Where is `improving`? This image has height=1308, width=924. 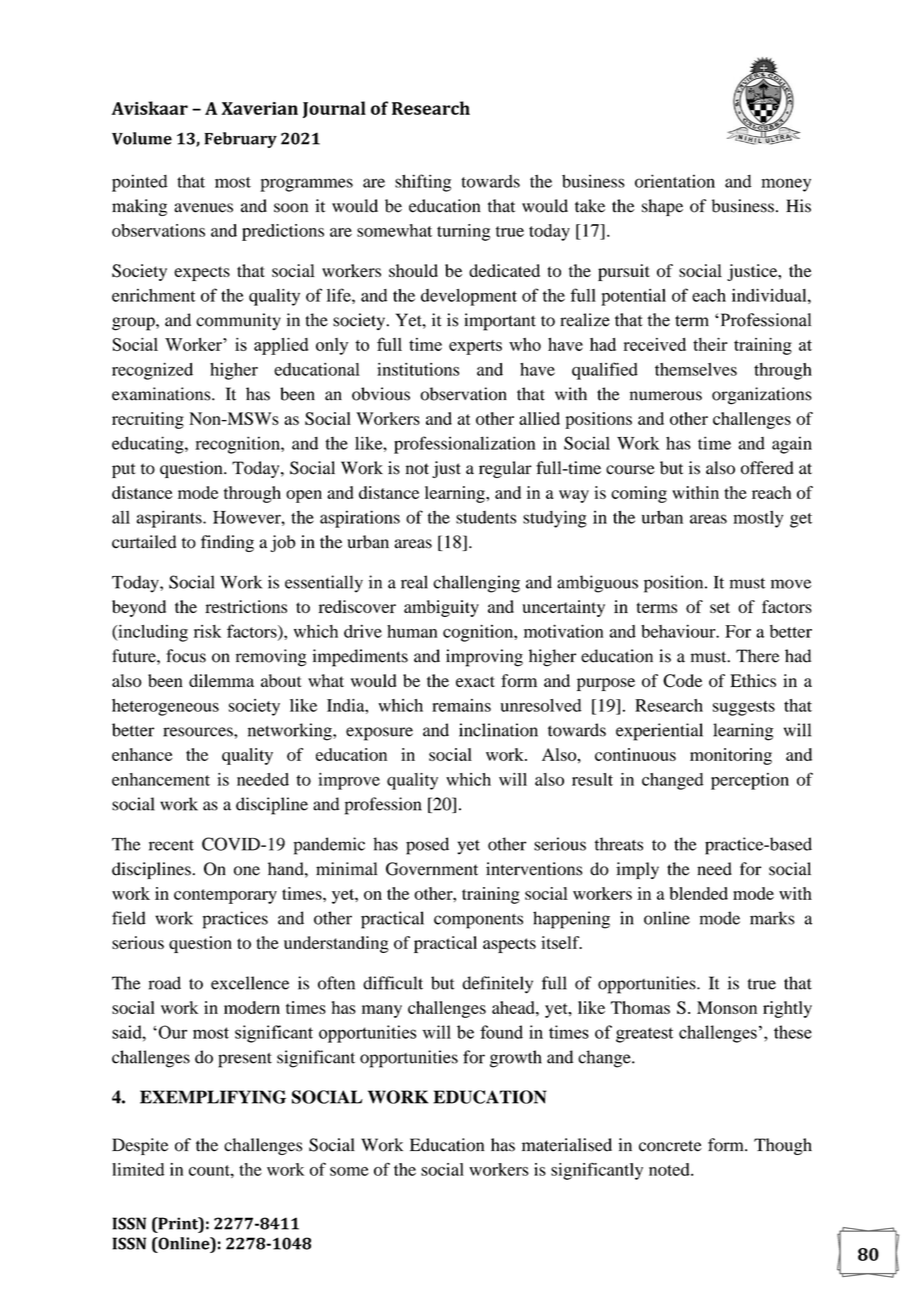
improving is located at coordinates (484, 658).
